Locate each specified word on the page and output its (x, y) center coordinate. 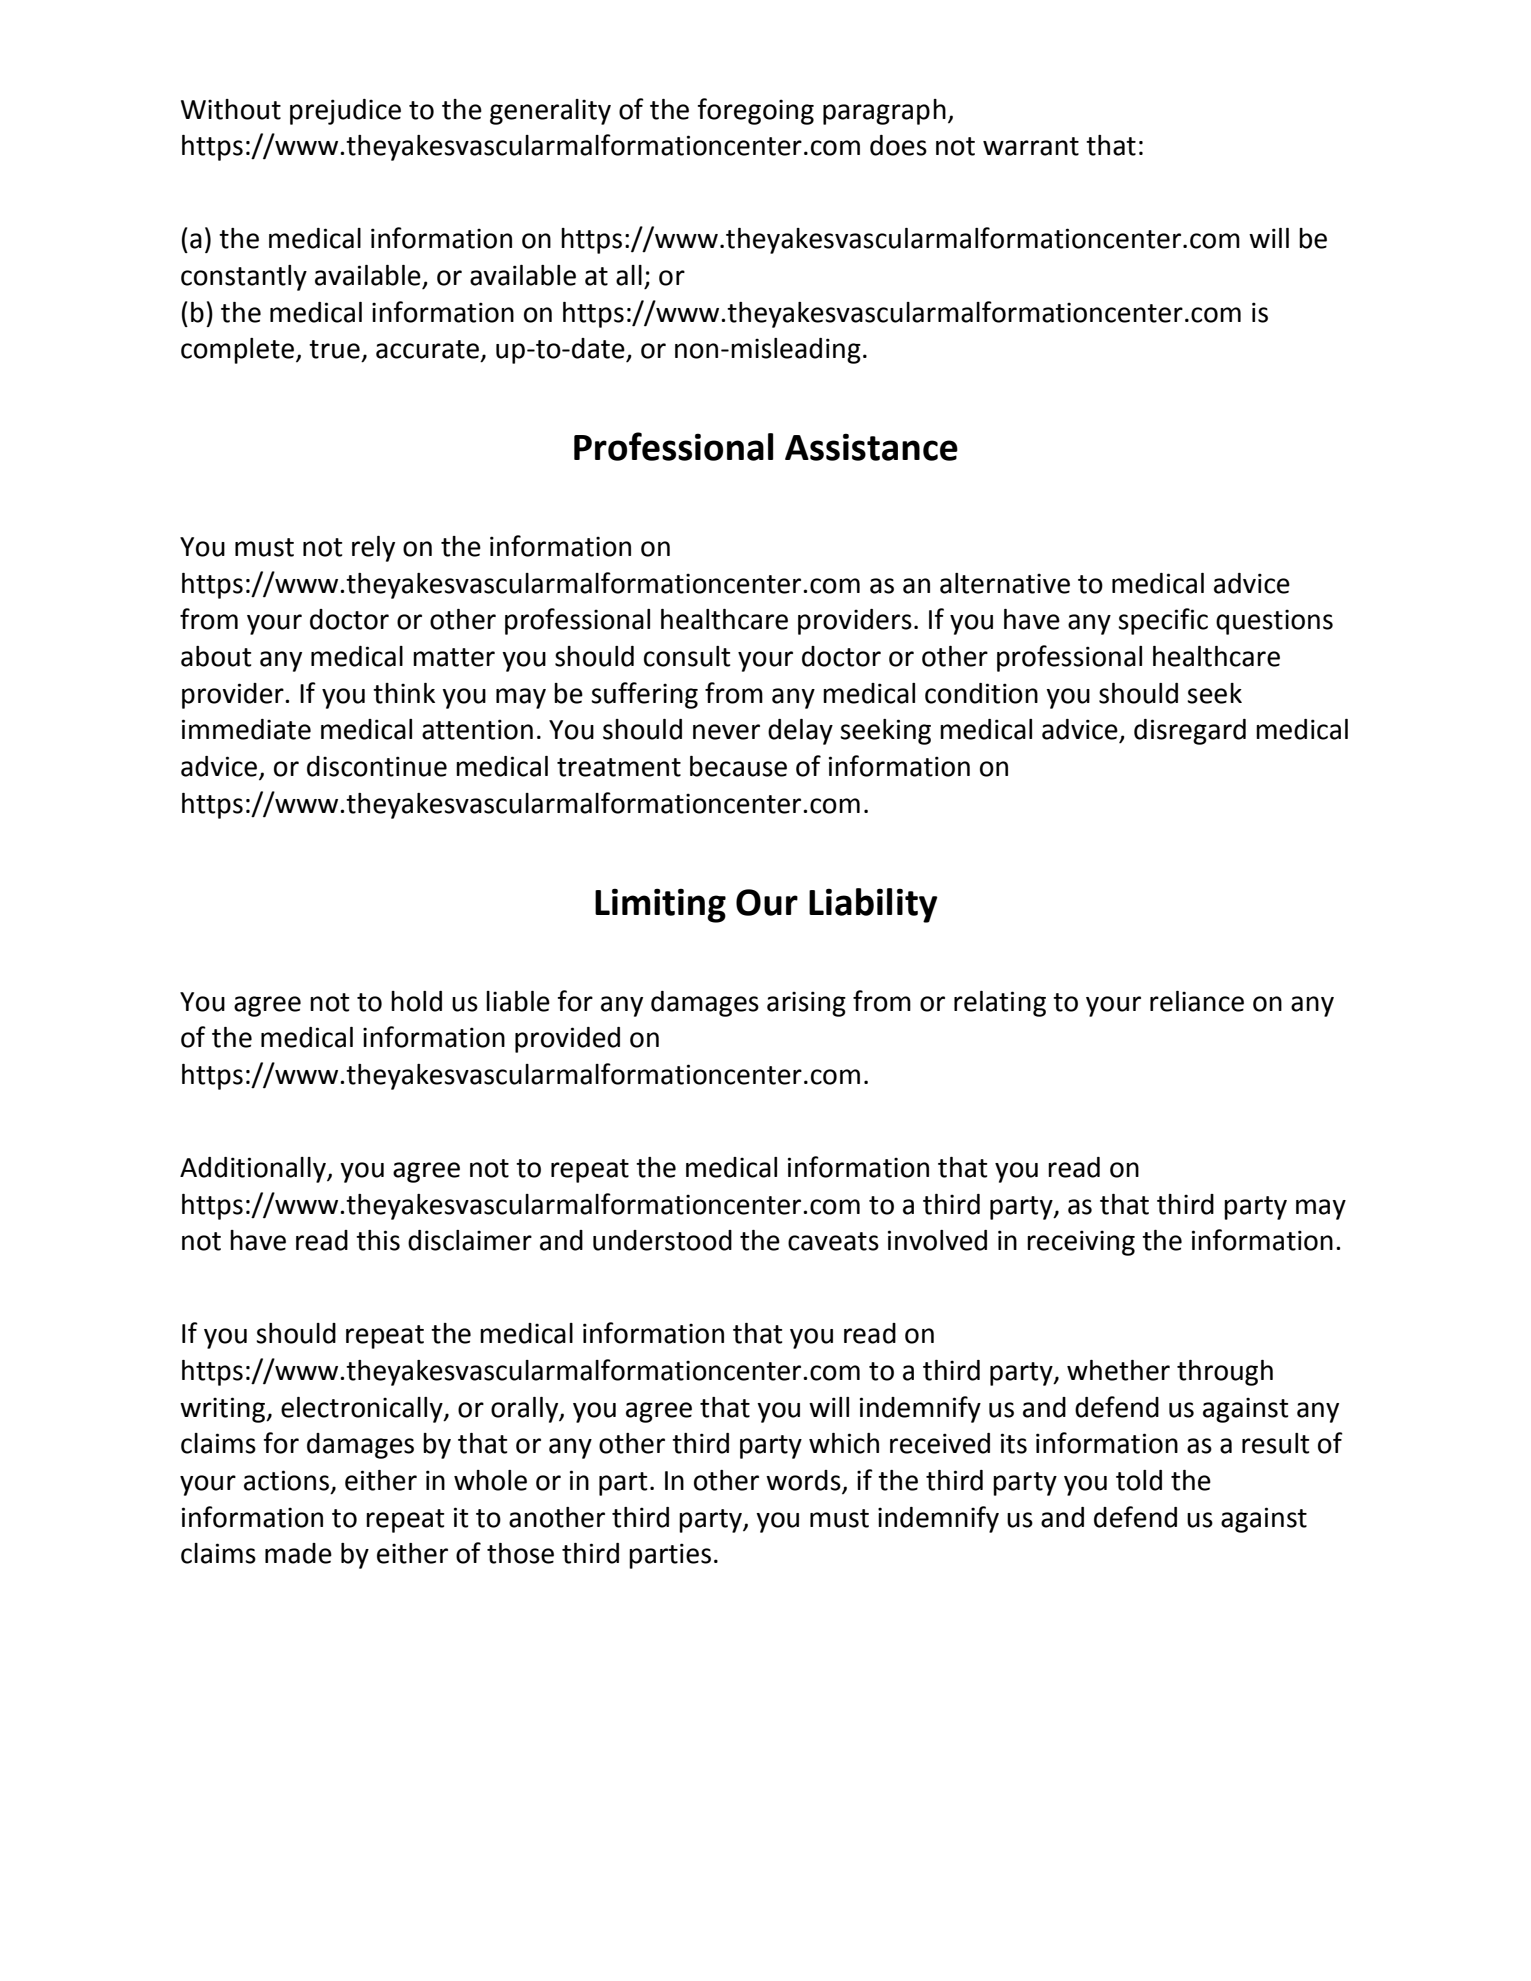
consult (687, 656)
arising (806, 1004)
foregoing (755, 111)
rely (373, 549)
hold (416, 1001)
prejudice (345, 112)
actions (286, 1480)
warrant (1031, 146)
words (804, 1481)
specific (1163, 621)
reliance (1197, 1001)
